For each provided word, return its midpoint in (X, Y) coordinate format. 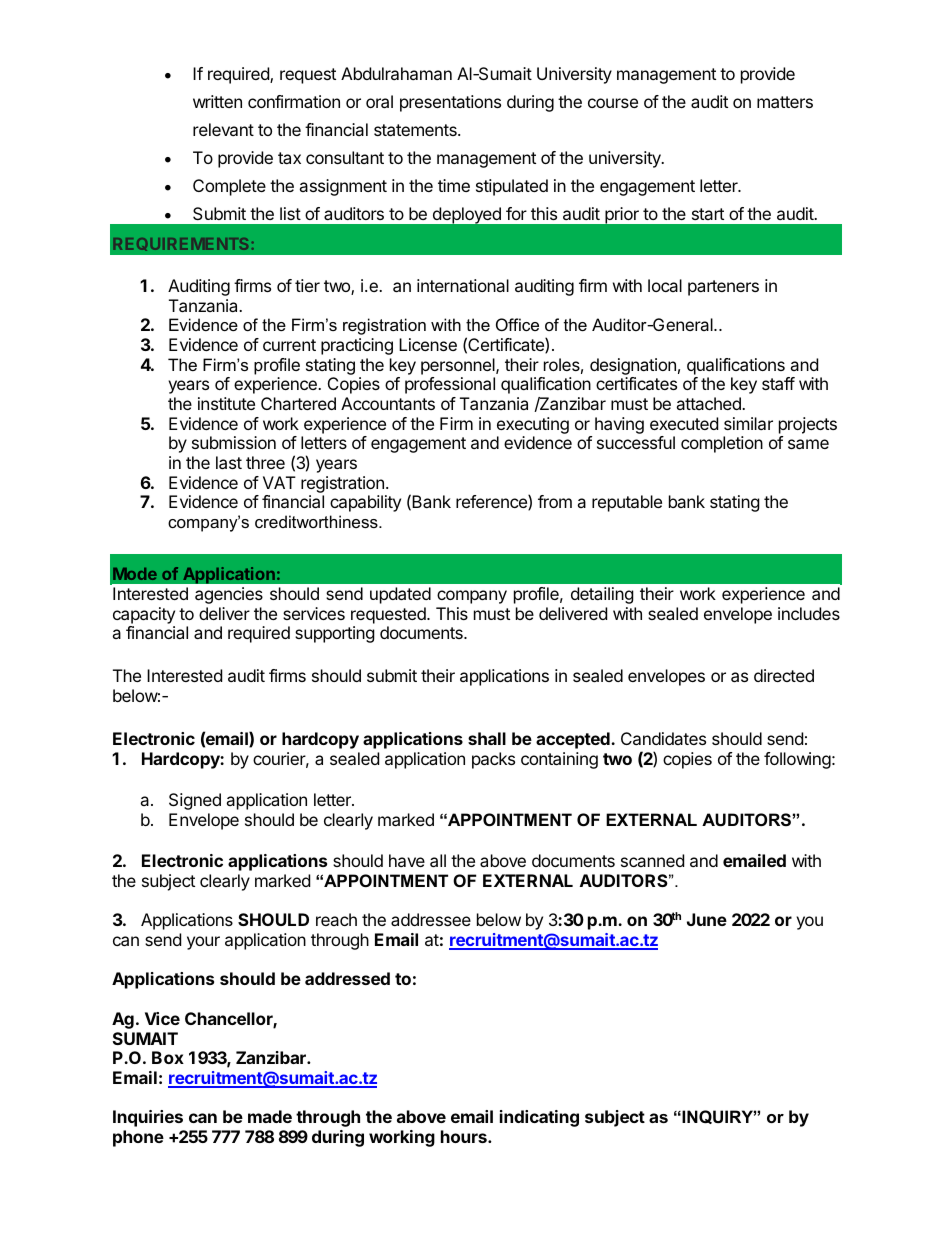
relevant (223, 129)
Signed (195, 801)
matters (785, 102)
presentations (450, 103)
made (270, 1116)
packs (493, 760)
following (797, 760)
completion (722, 444)
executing (533, 425)
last (229, 462)
